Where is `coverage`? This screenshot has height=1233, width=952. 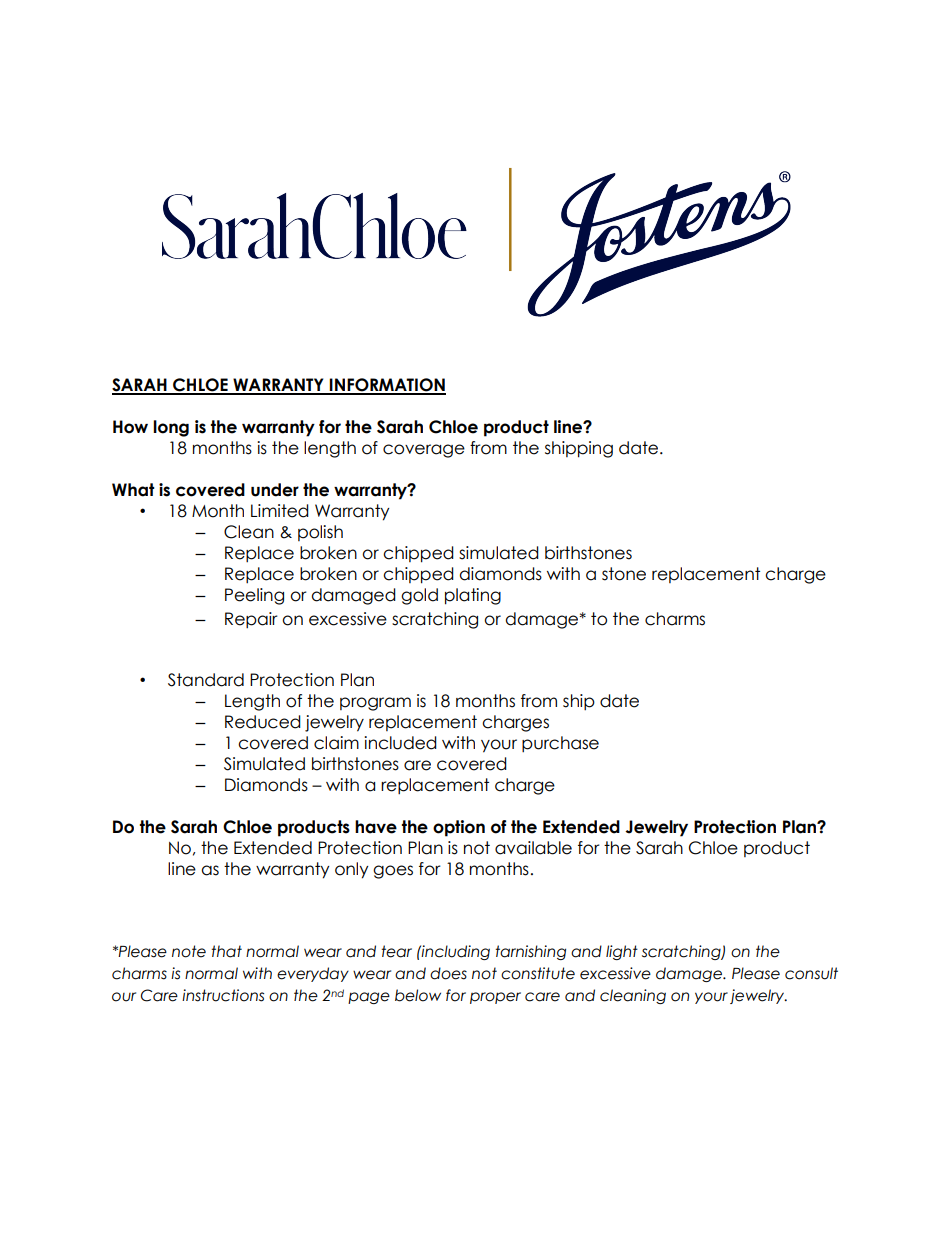
coverage is located at coordinates (424, 451).
